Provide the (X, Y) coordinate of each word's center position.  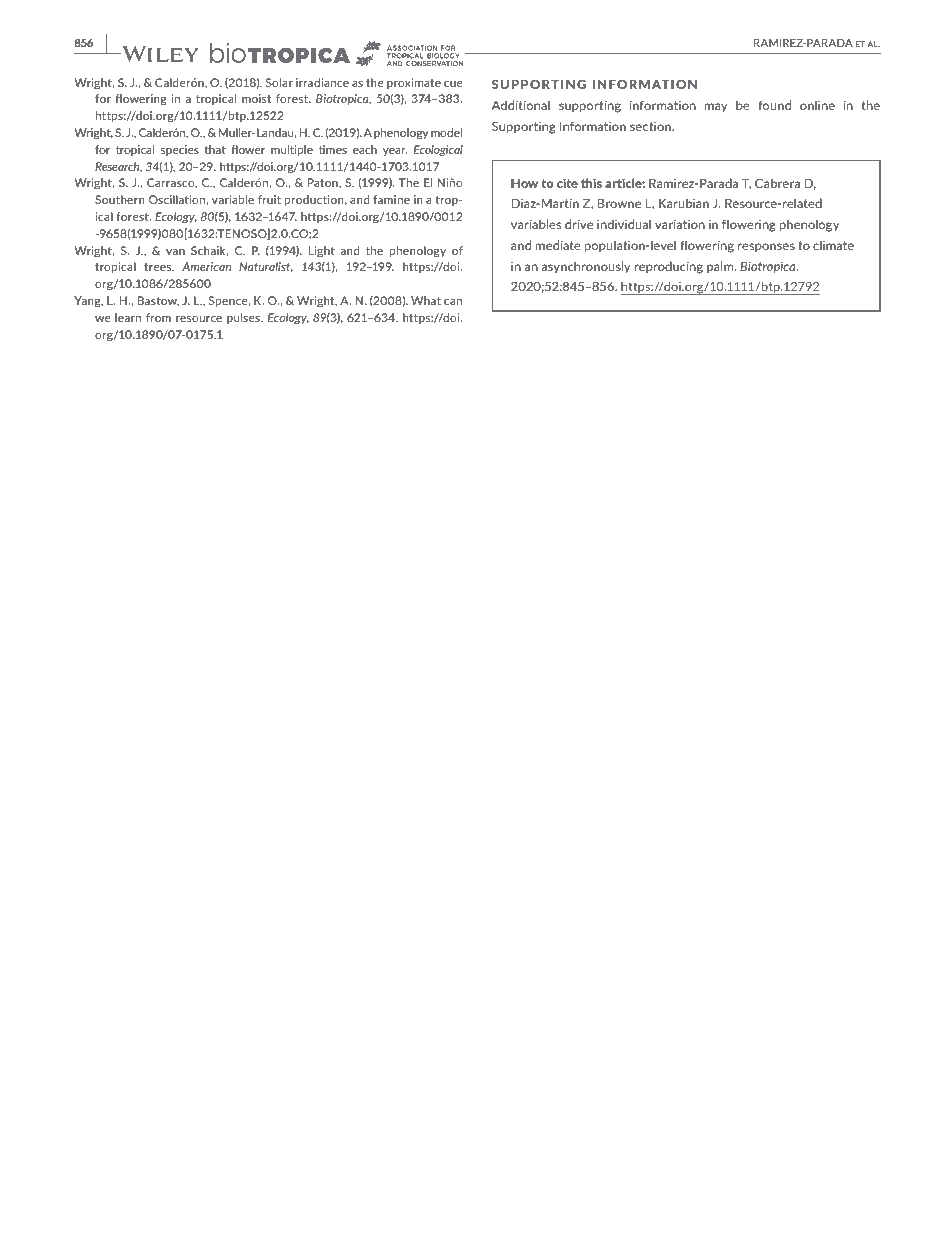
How (524, 183)
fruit (269, 199)
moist (256, 98)
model (446, 132)
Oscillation (178, 199)
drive (579, 224)
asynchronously (586, 267)
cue (453, 84)
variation (680, 224)
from (158, 317)
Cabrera (777, 183)
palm (721, 267)
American (206, 266)
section (651, 126)
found (774, 105)
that (215, 149)
